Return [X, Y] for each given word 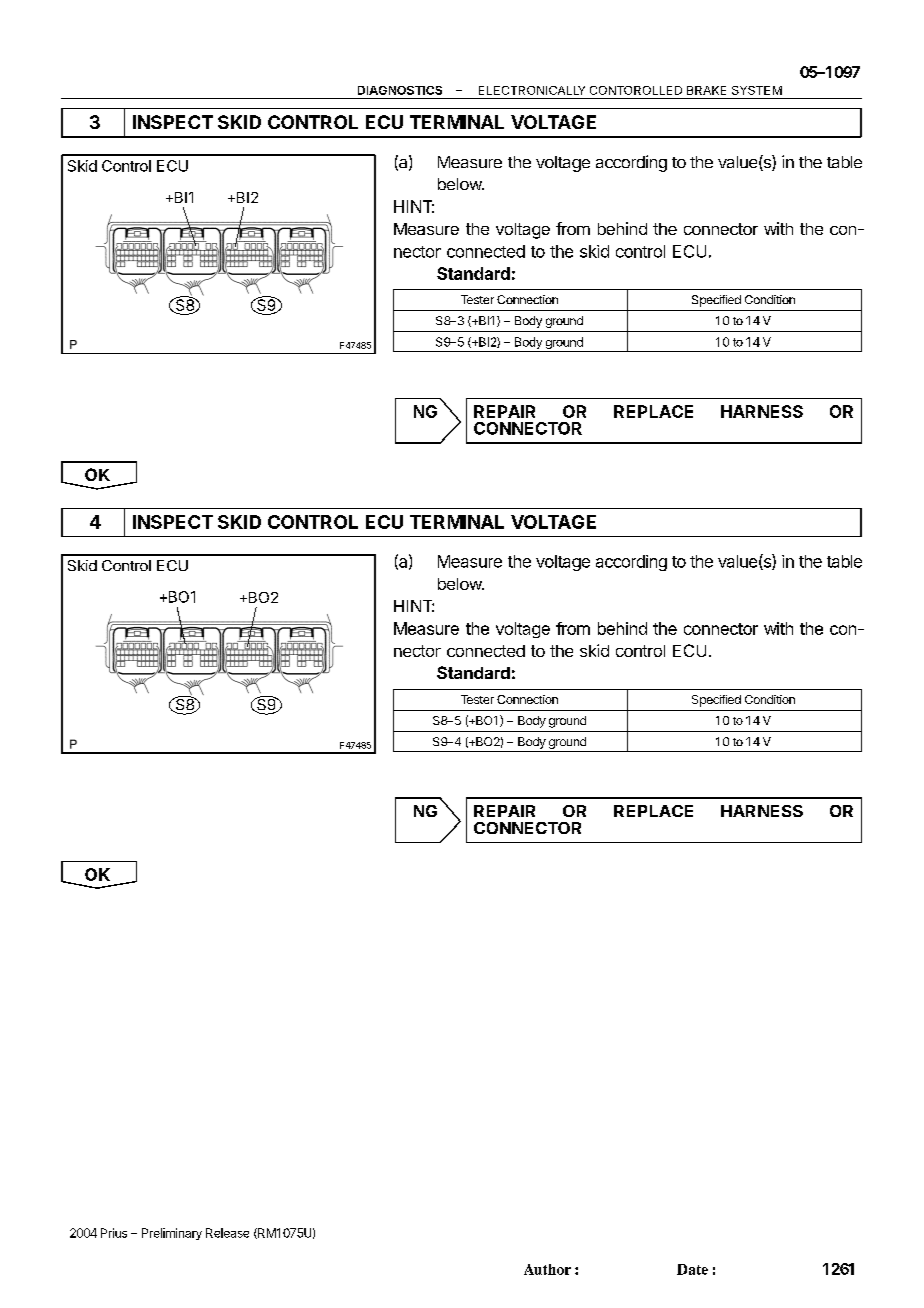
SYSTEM [757, 90]
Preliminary [172, 1234]
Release [227, 1233]
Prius [114, 1233]
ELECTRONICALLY [532, 90]
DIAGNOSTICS [400, 90]
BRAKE [706, 90]
